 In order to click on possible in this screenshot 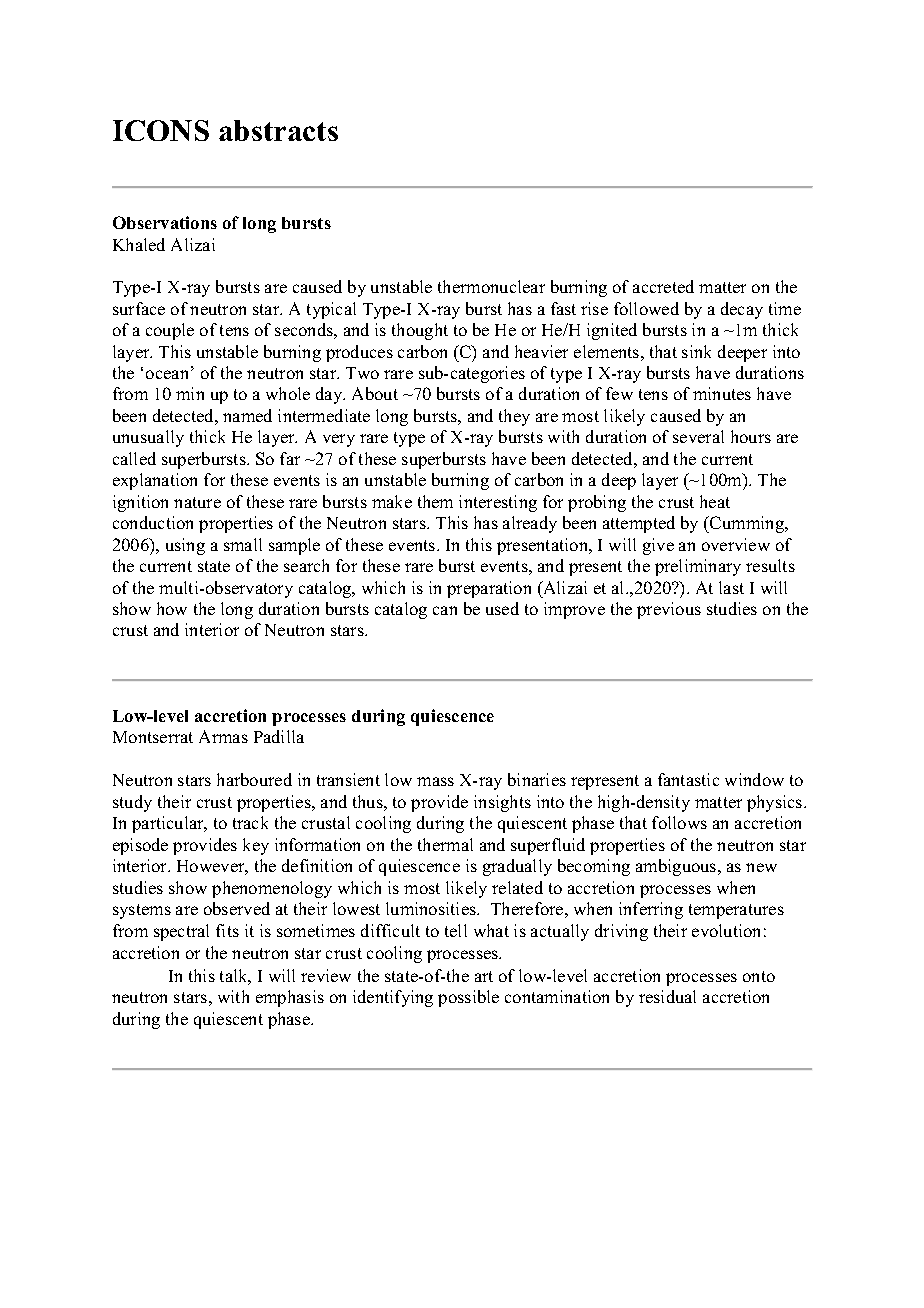, I will do `click(468, 998)`.
